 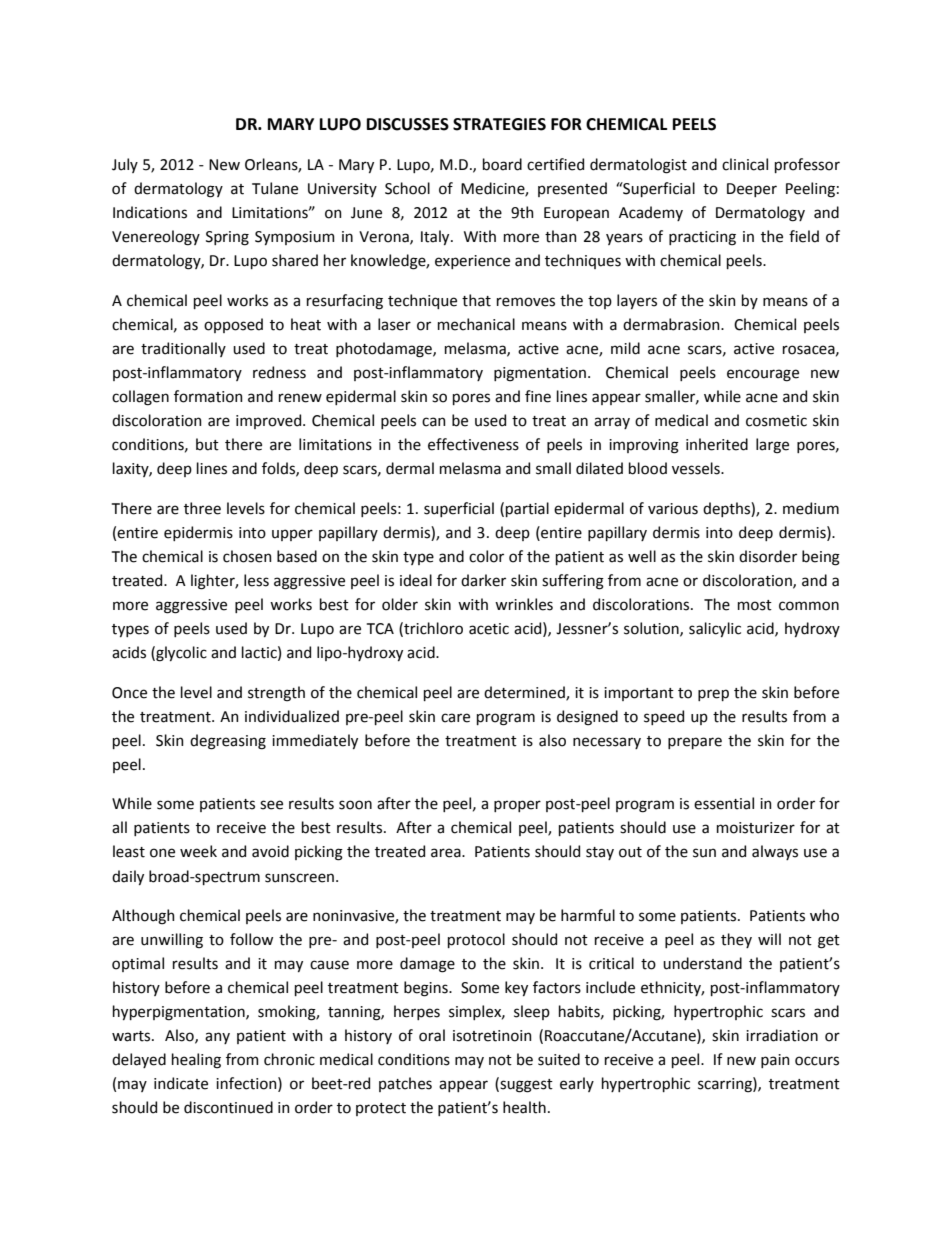 What do you see at coordinates (228, 742) in the document?
I see `degreasing` at bounding box center [228, 742].
